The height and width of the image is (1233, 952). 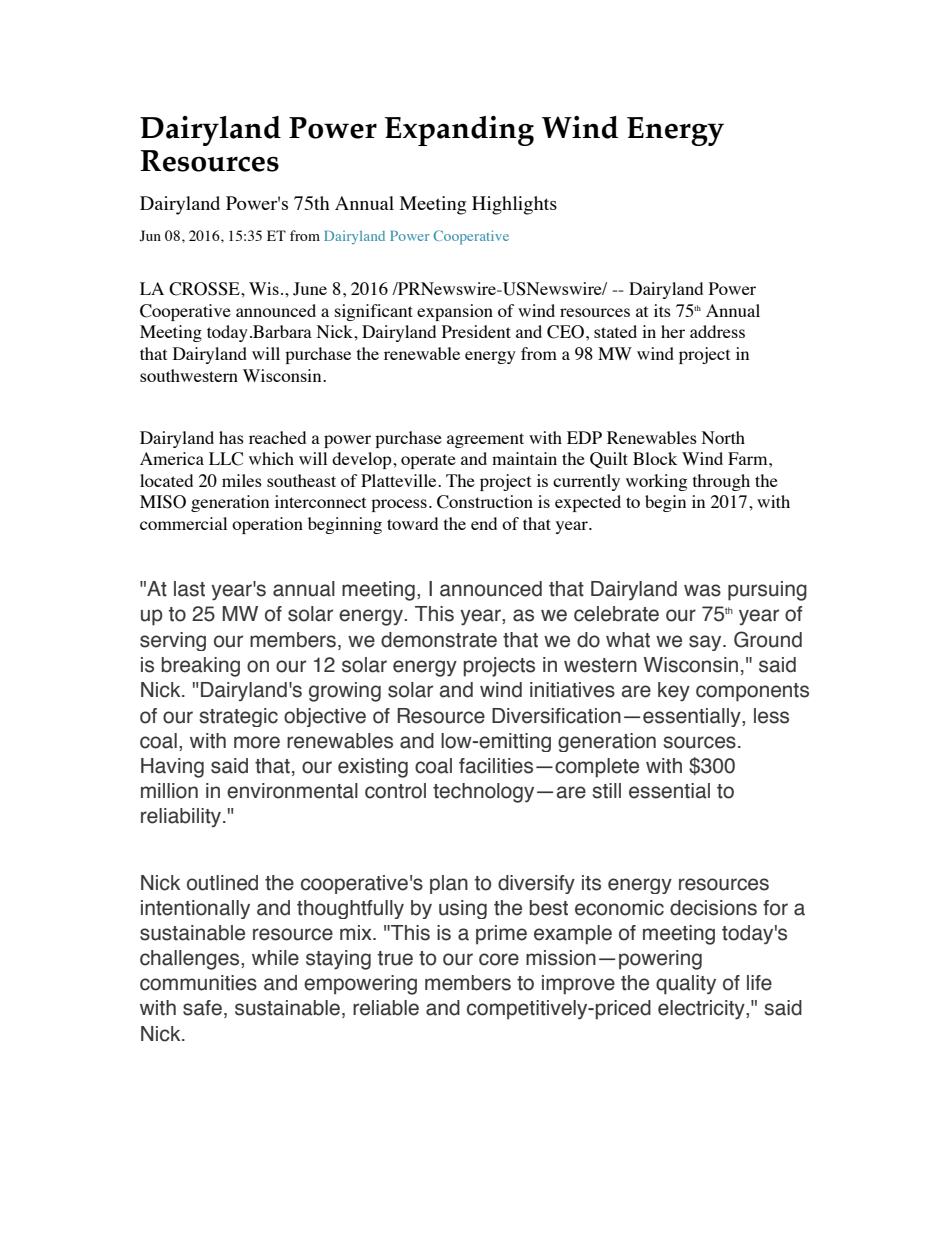 What do you see at coordinates (198, 983) in the image?
I see `communities` at bounding box center [198, 983].
